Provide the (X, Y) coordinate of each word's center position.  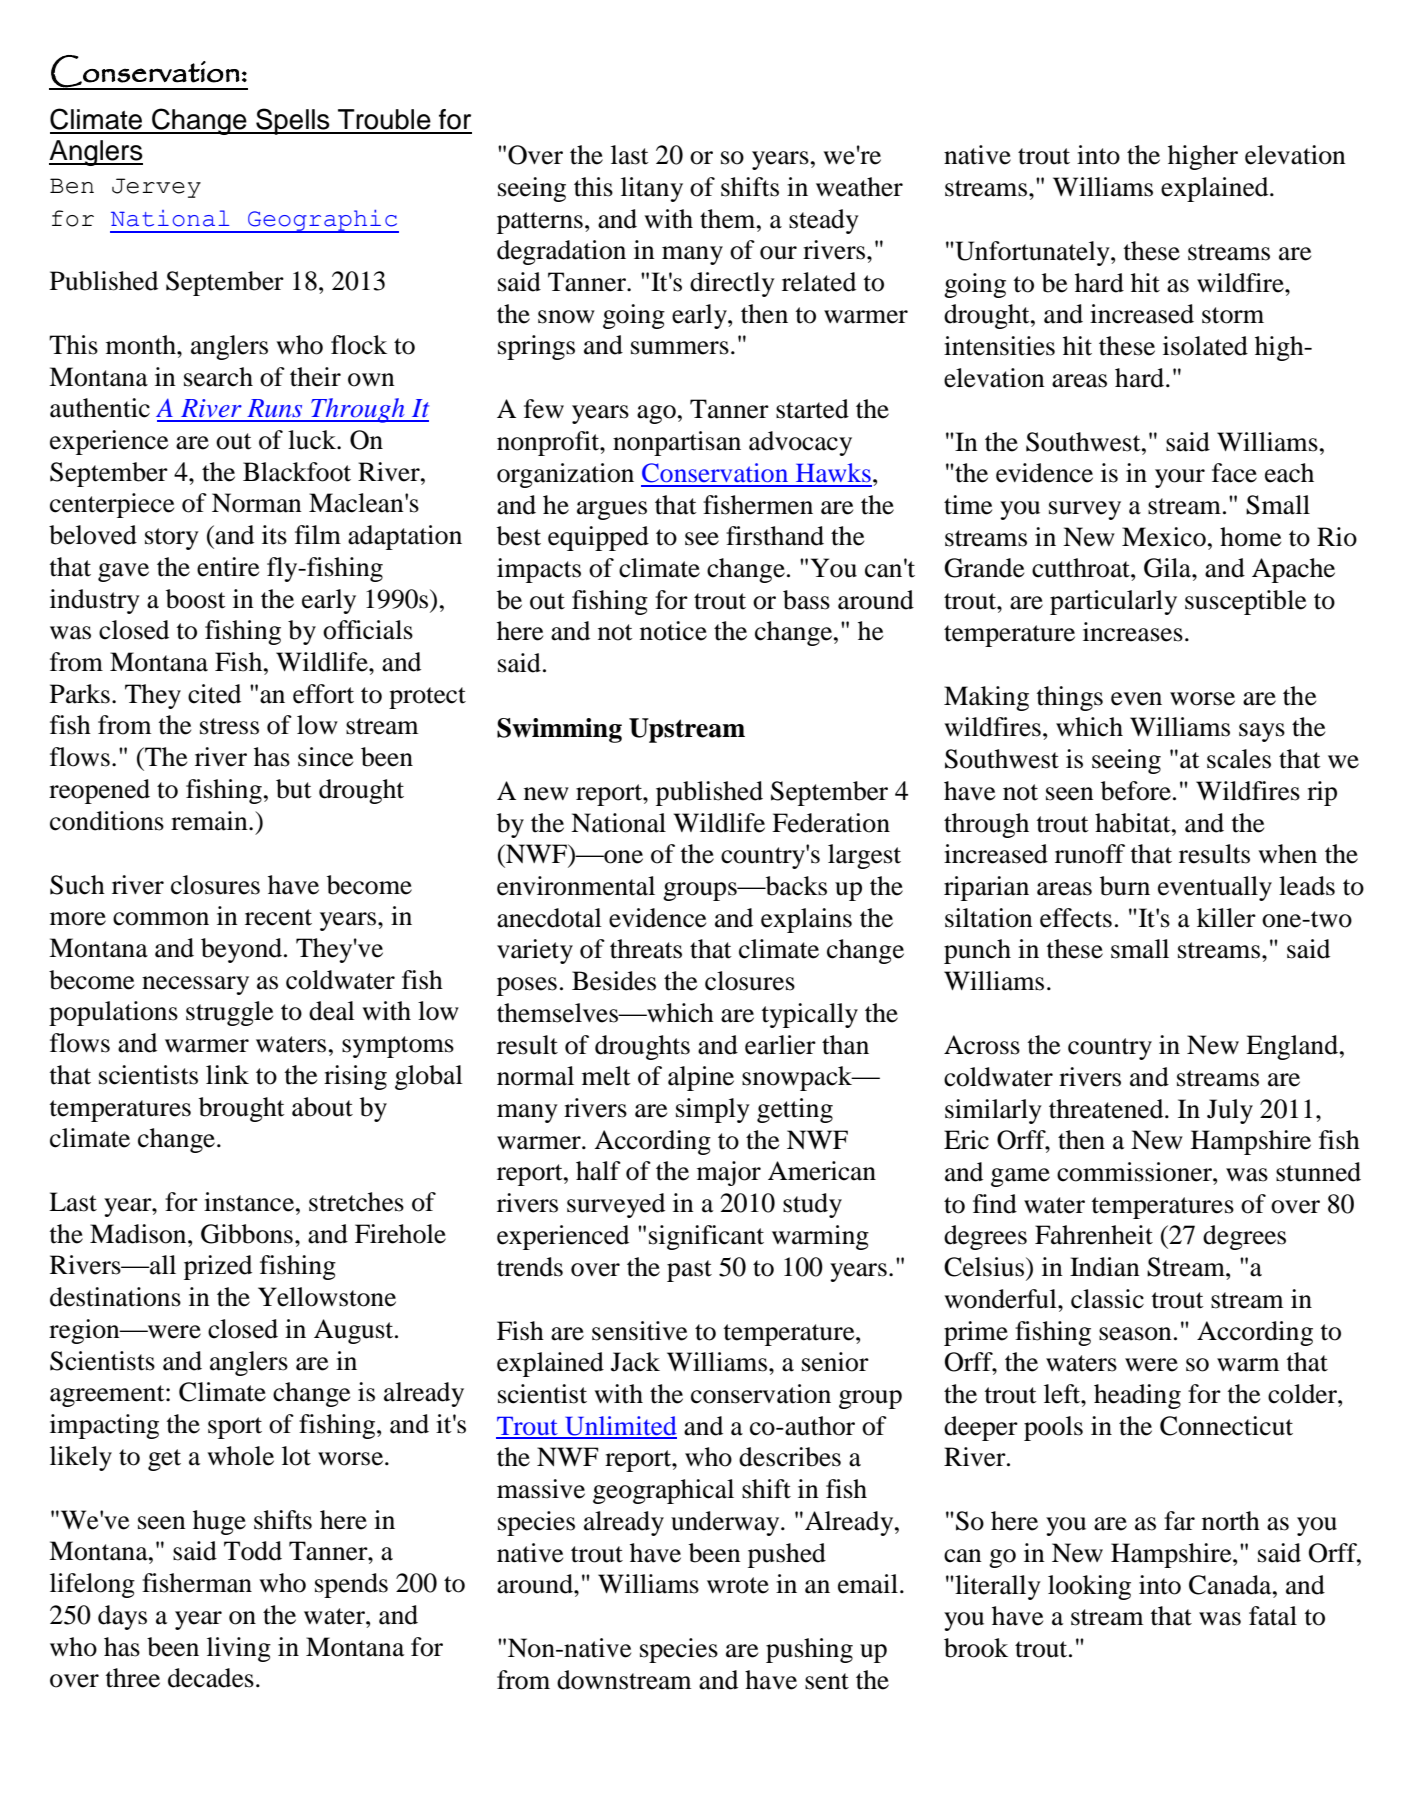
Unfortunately (1032, 253)
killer (1226, 918)
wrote (738, 1585)
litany (652, 189)
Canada (1231, 1585)
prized (218, 1267)
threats (646, 949)
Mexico (1164, 537)
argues (612, 510)
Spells (293, 121)
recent (278, 917)
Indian (1105, 1267)
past (689, 1271)
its (274, 535)
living (239, 1649)
